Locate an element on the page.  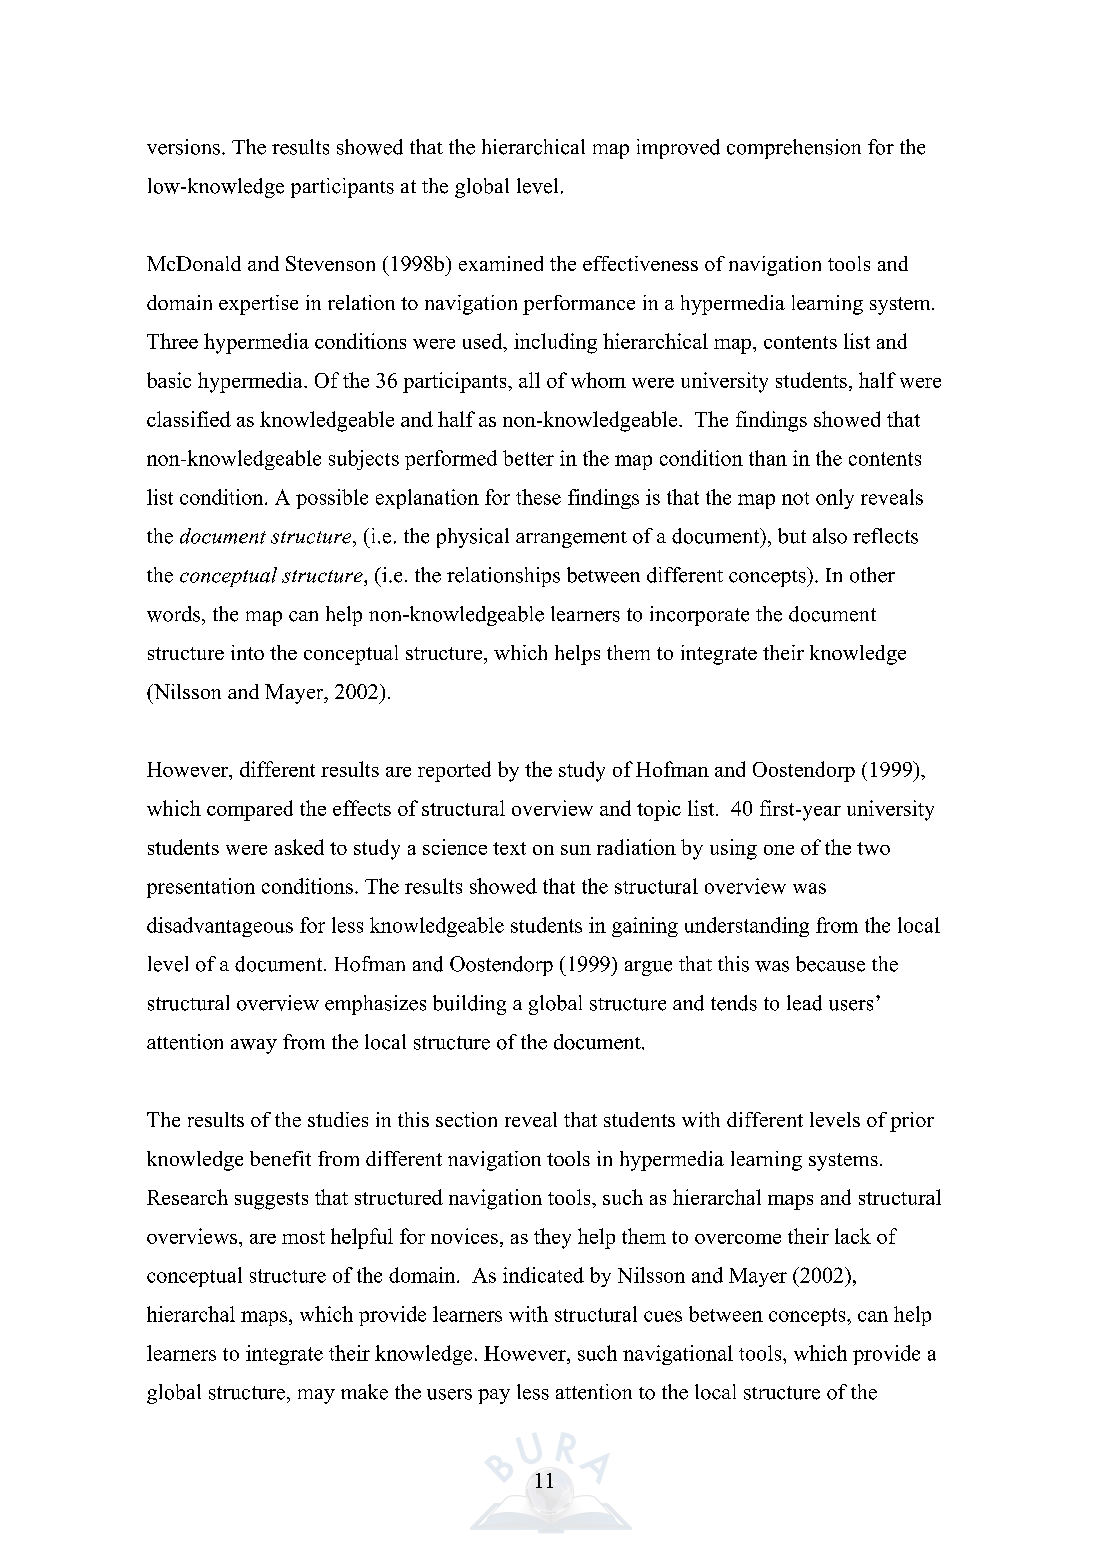
lead is located at coordinates (804, 1003).
